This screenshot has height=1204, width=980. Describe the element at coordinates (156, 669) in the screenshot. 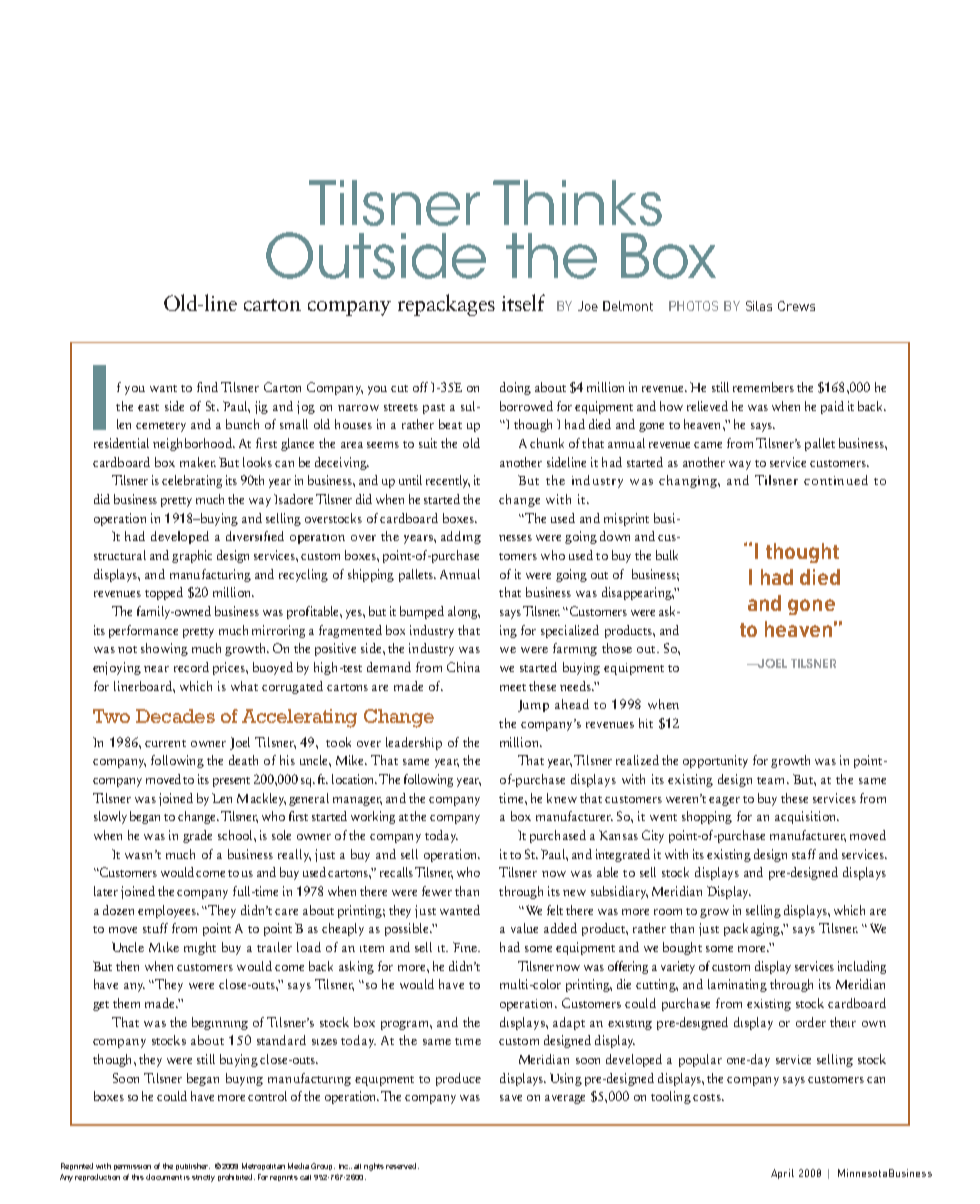

I see `near` at that location.
